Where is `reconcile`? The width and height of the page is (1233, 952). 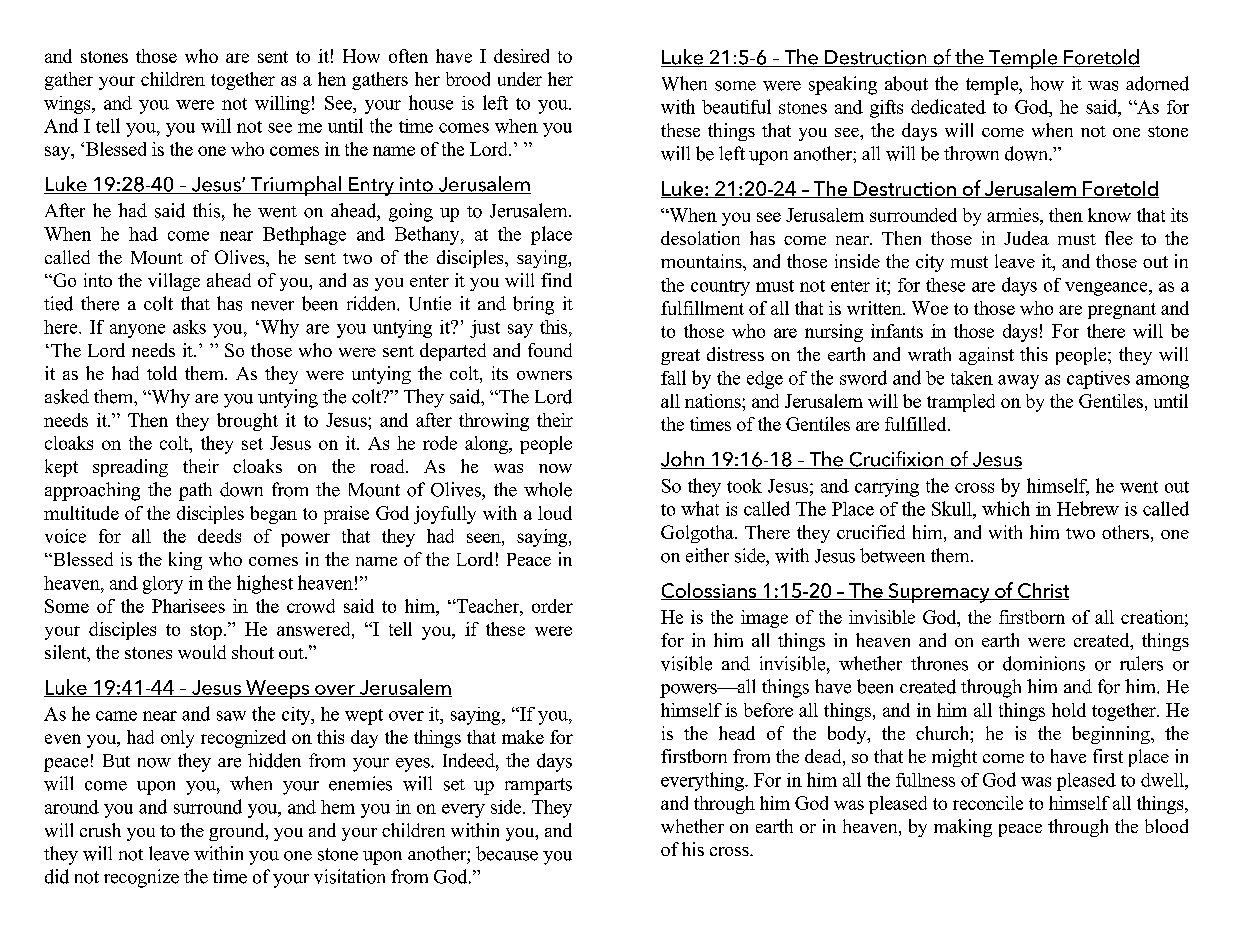 reconcile is located at coordinates (988, 803).
